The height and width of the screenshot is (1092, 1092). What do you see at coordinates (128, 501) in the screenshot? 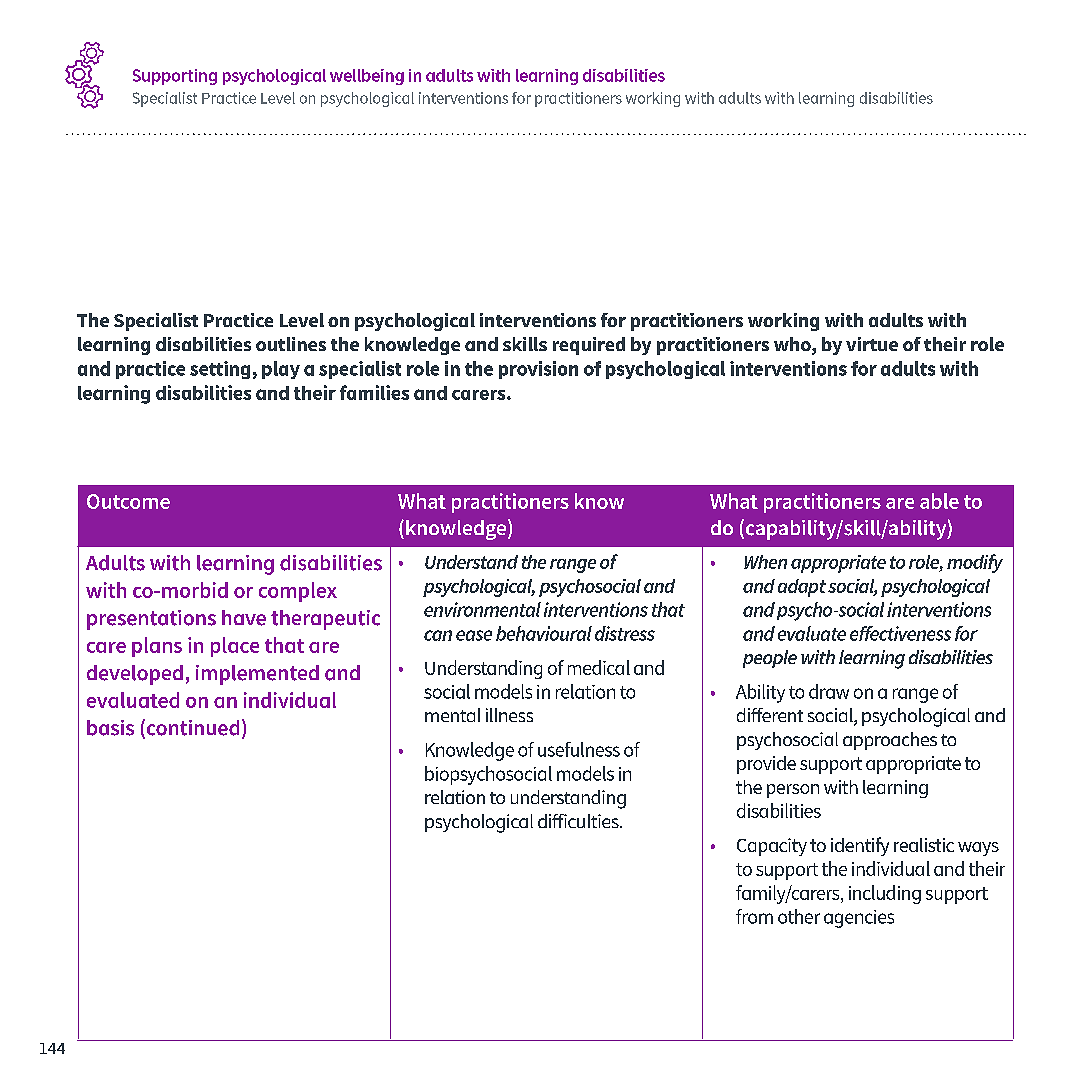
I see `Outcome` at bounding box center [128, 501].
